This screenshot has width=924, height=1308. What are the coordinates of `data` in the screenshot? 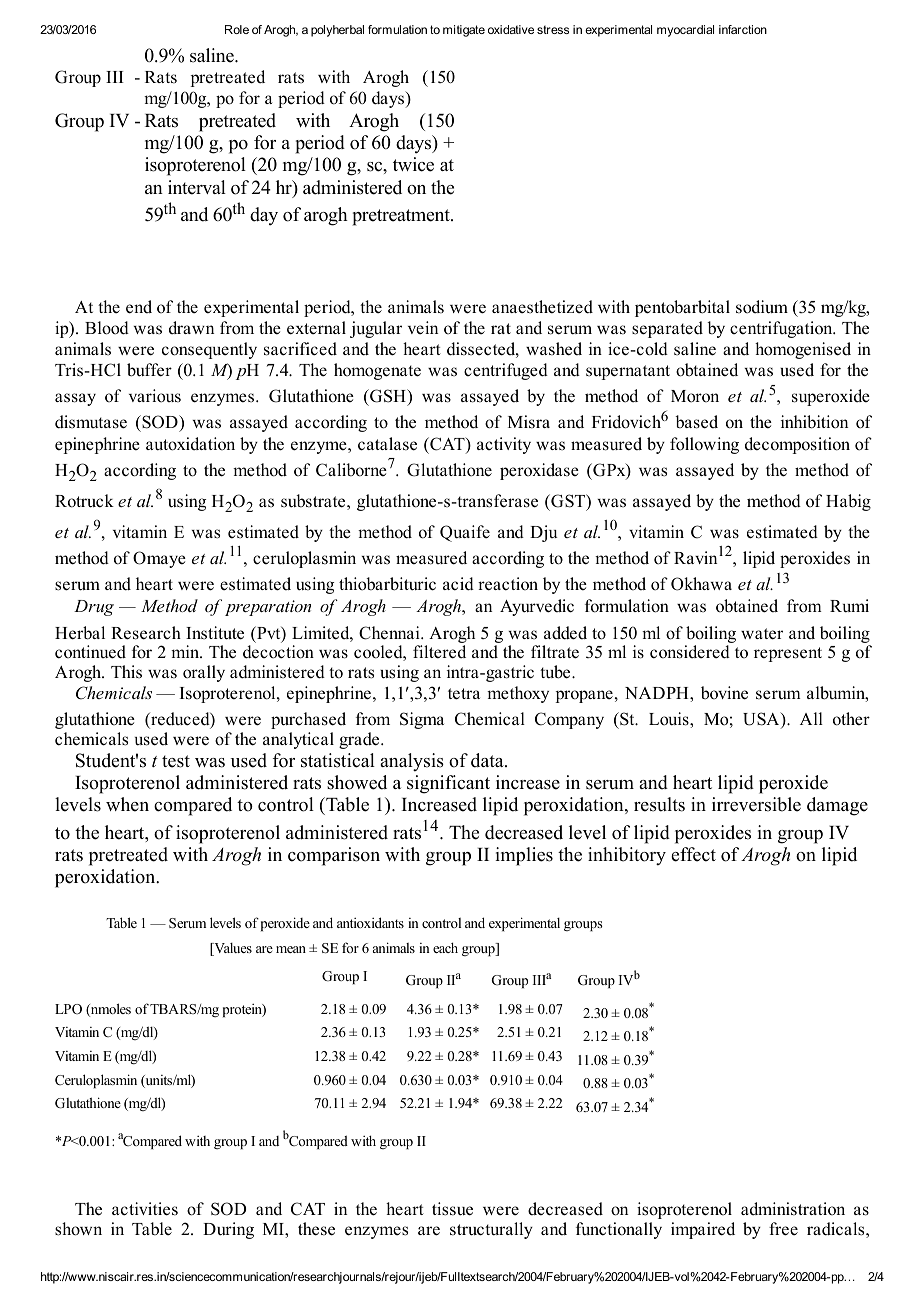 It's located at (488, 760).
